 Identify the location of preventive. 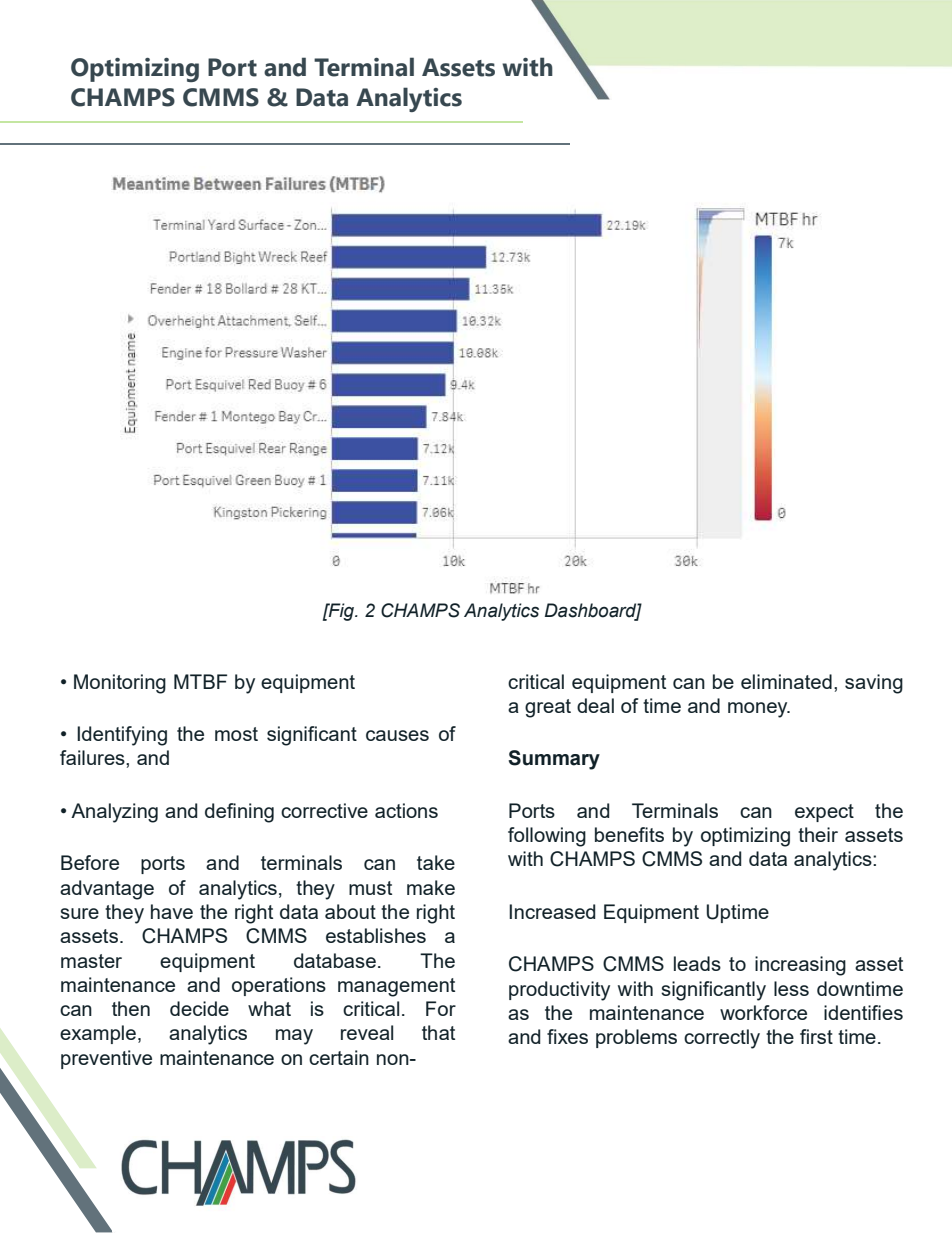
(106, 1059).
